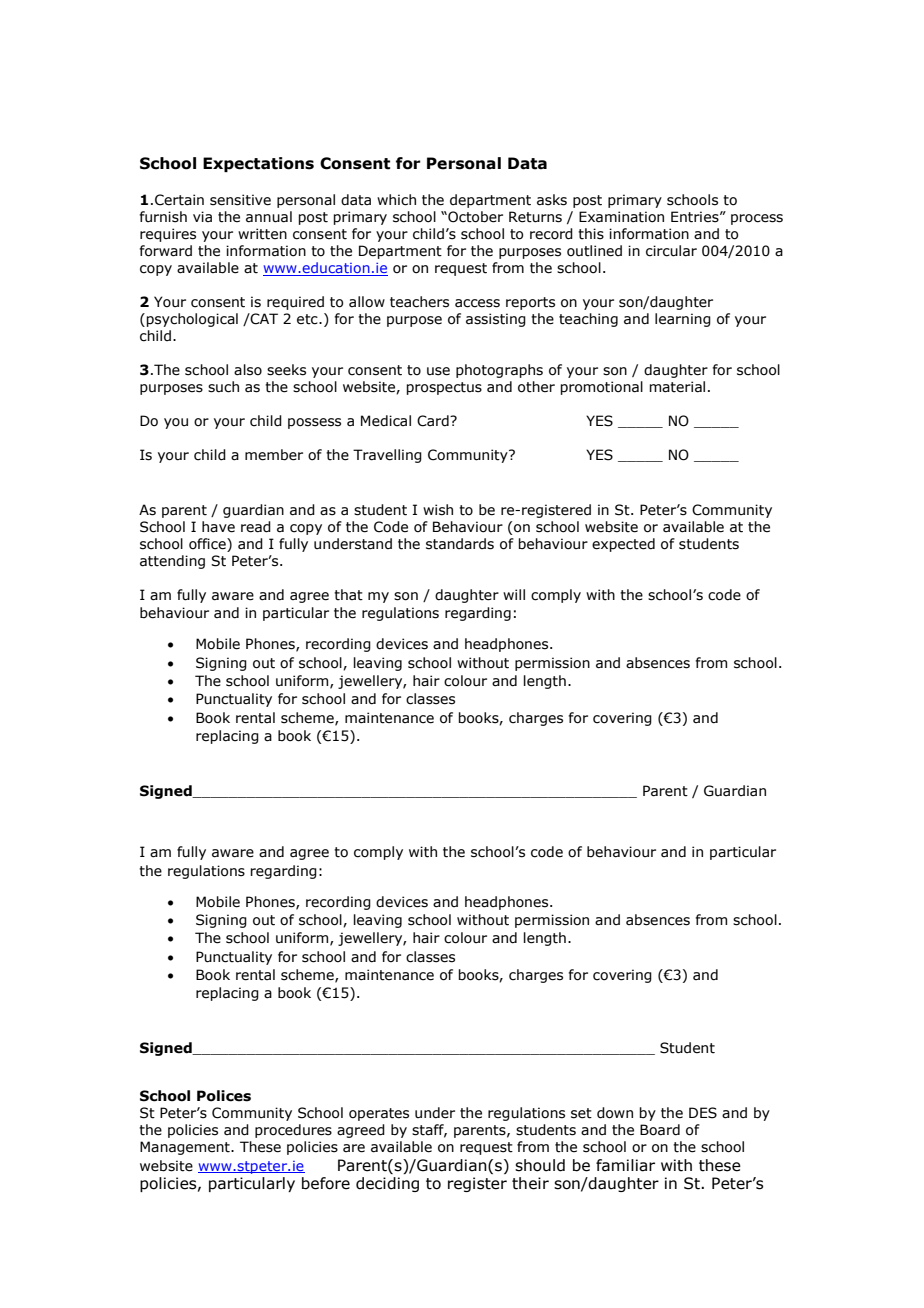 The width and height of the screenshot is (924, 1308). What do you see at coordinates (474, 217) in the screenshot?
I see `October` at bounding box center [474, 217].
